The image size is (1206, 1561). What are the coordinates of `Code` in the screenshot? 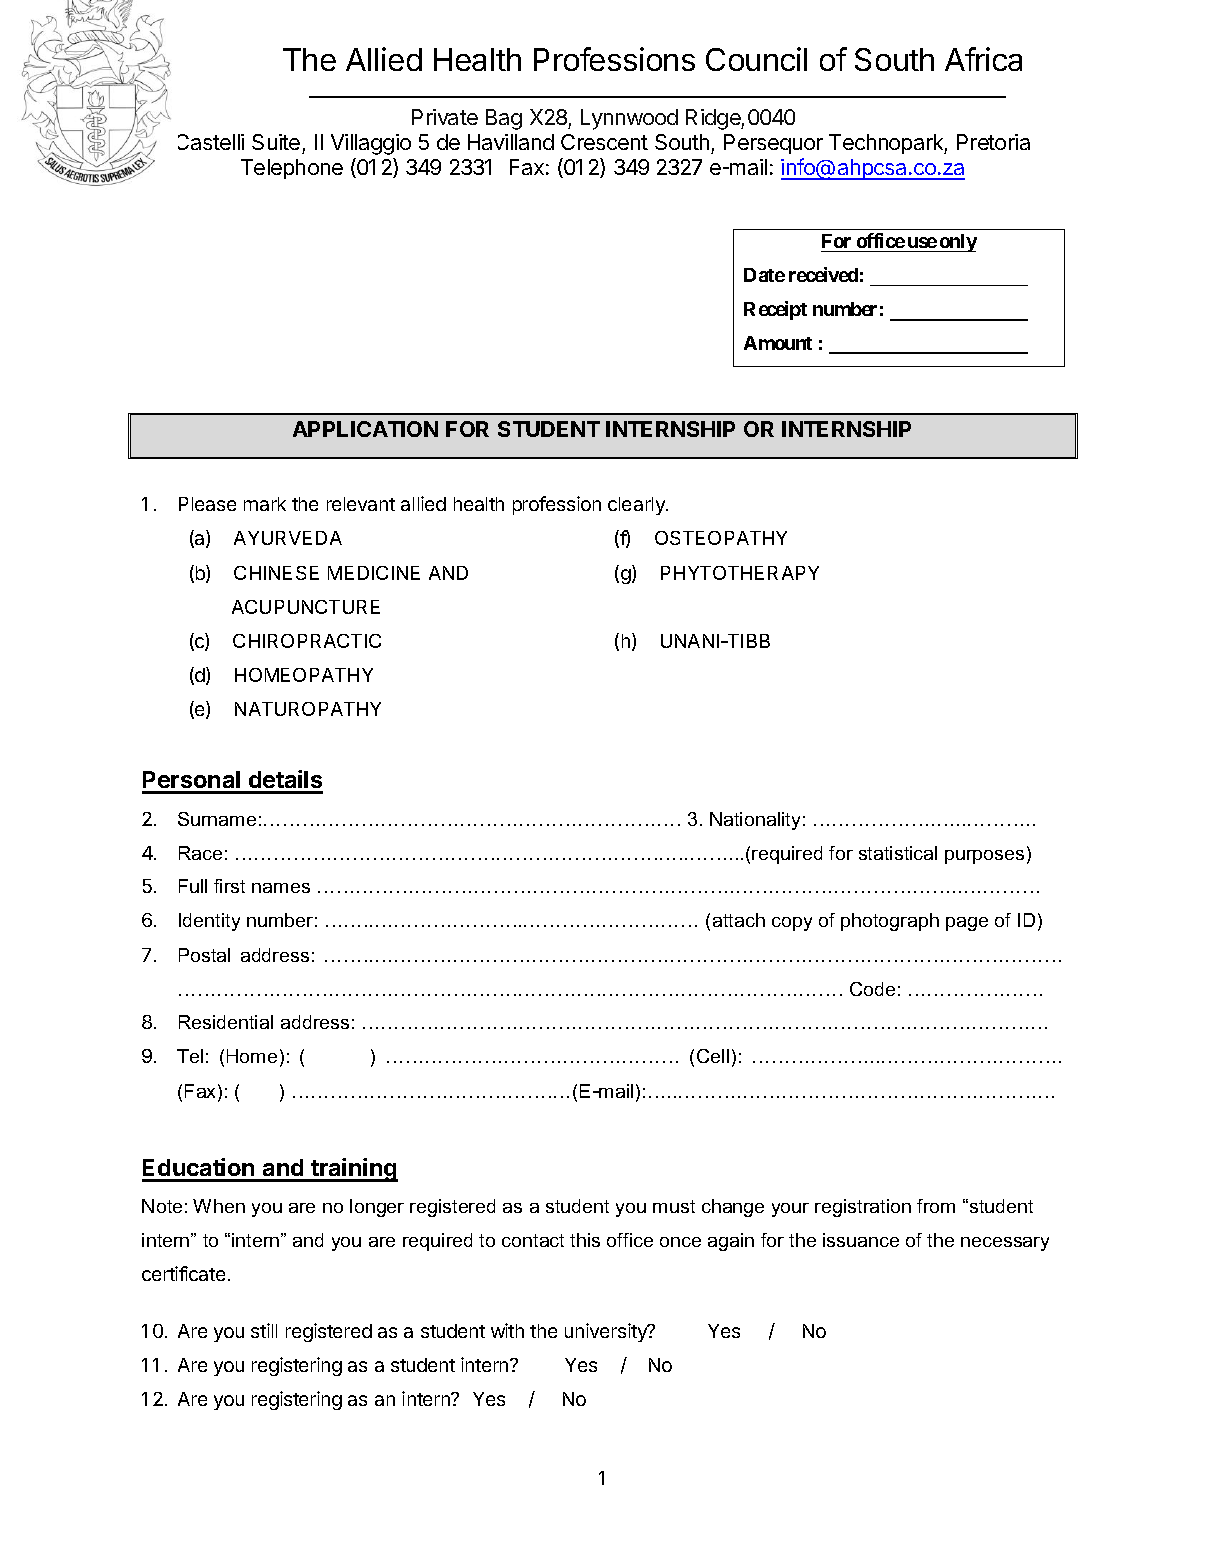 It's located at (872, 989).
